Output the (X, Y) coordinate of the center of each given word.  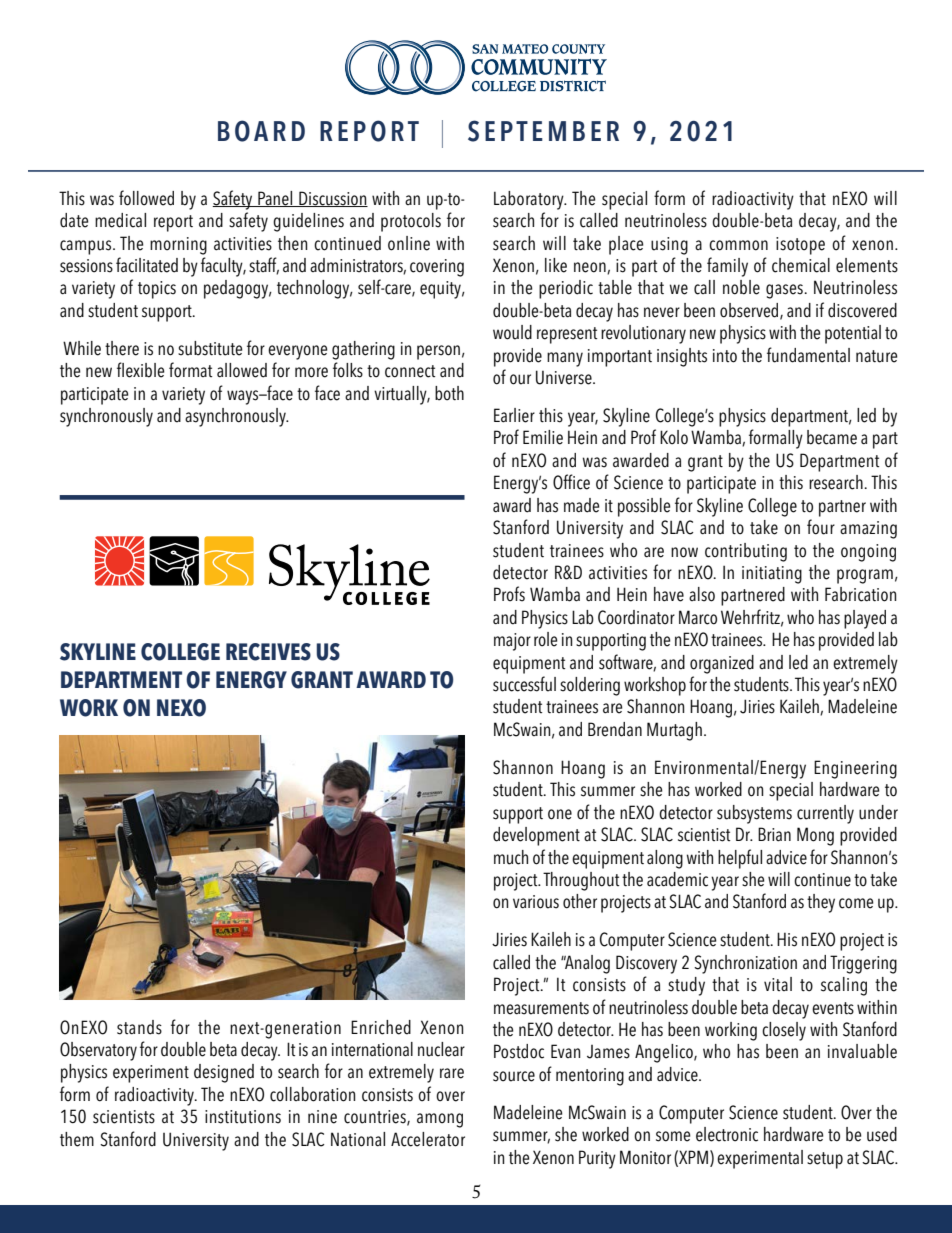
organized (722, 664)
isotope (800, 246)
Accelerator (428, 1139)
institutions (243, 1117)
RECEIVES (268, 652)
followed (146, 198)
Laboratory (530, 200)
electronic (727, 1134)
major (512, 642)
